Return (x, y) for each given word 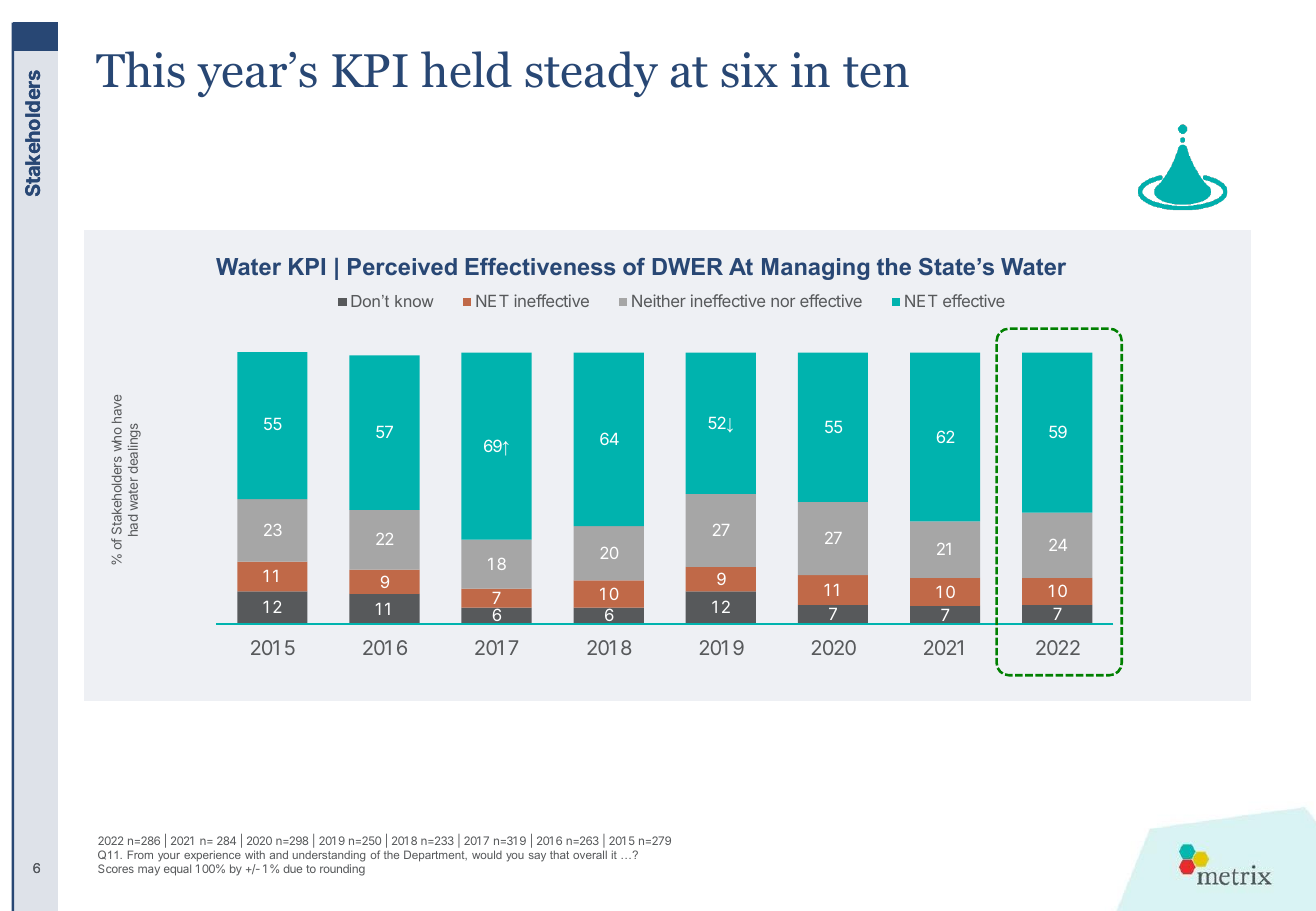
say (537, 857)
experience (212, 857)
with (255, 854)
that (559, 854)
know (414, 301)
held (466, 69)
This (140, 69)
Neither (659, 300)
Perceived (402, 266)
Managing (815, 269)
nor (783, 302)
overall (590, 854)
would (487, 854)
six (749, 70)
